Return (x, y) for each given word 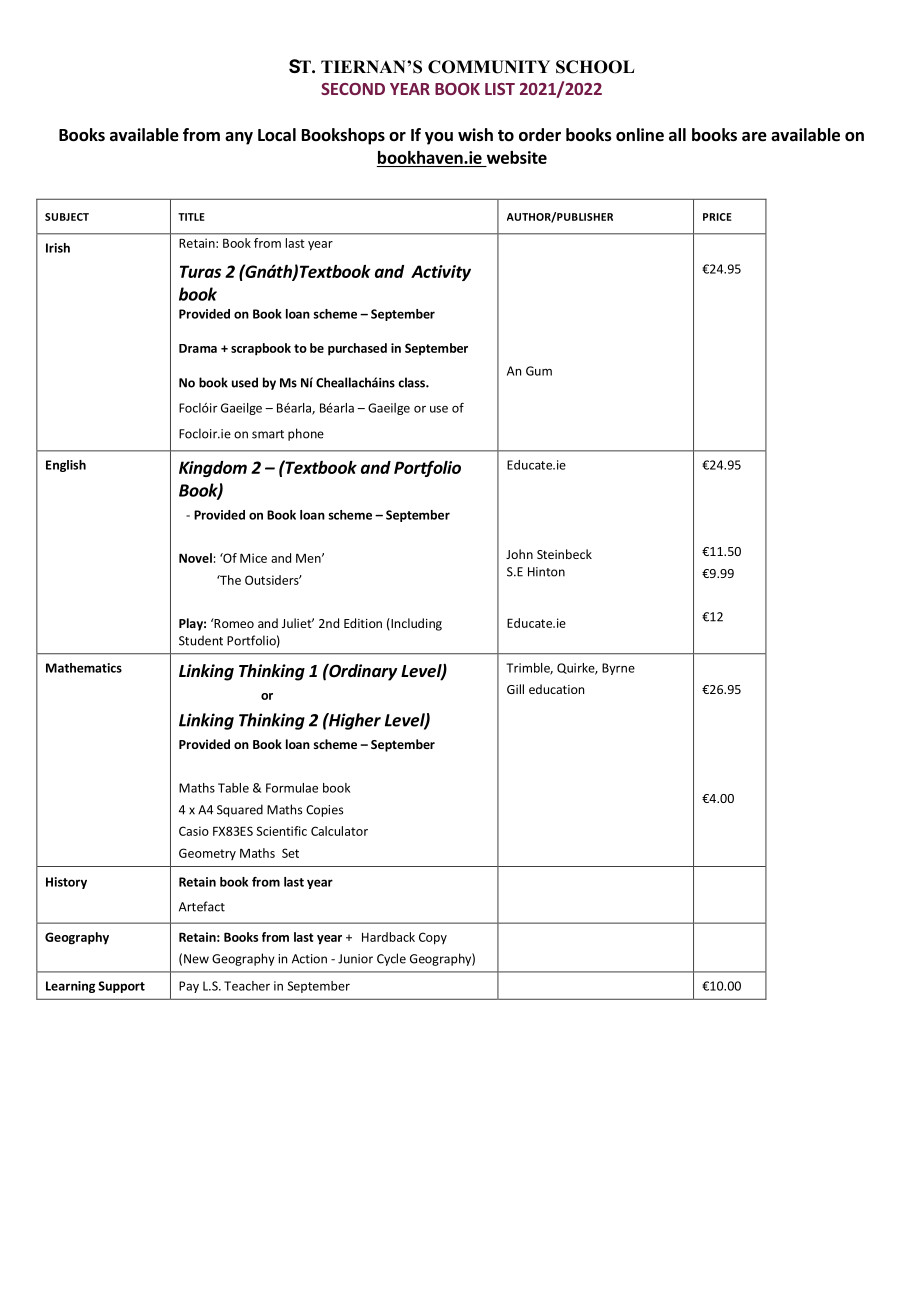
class (413, 382)
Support (121, 987)
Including (415, 624)
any (239, 138)
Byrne (618, 669)
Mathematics (84, 668)
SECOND (353, 89)
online (640, 135)
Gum (539, 371)
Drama (198, 348)
